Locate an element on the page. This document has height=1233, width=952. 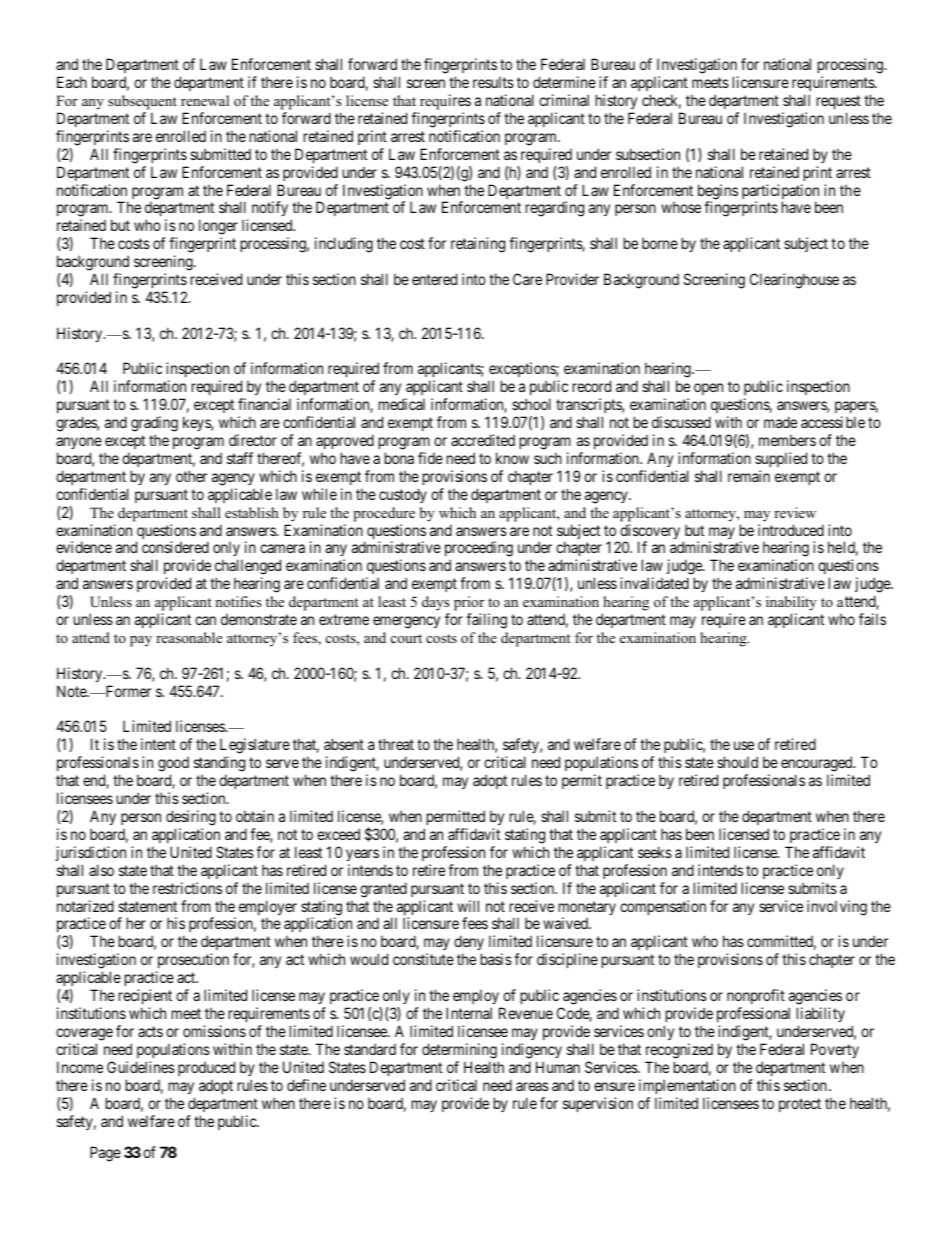
subsequent is located at coordinates (142, 102).
